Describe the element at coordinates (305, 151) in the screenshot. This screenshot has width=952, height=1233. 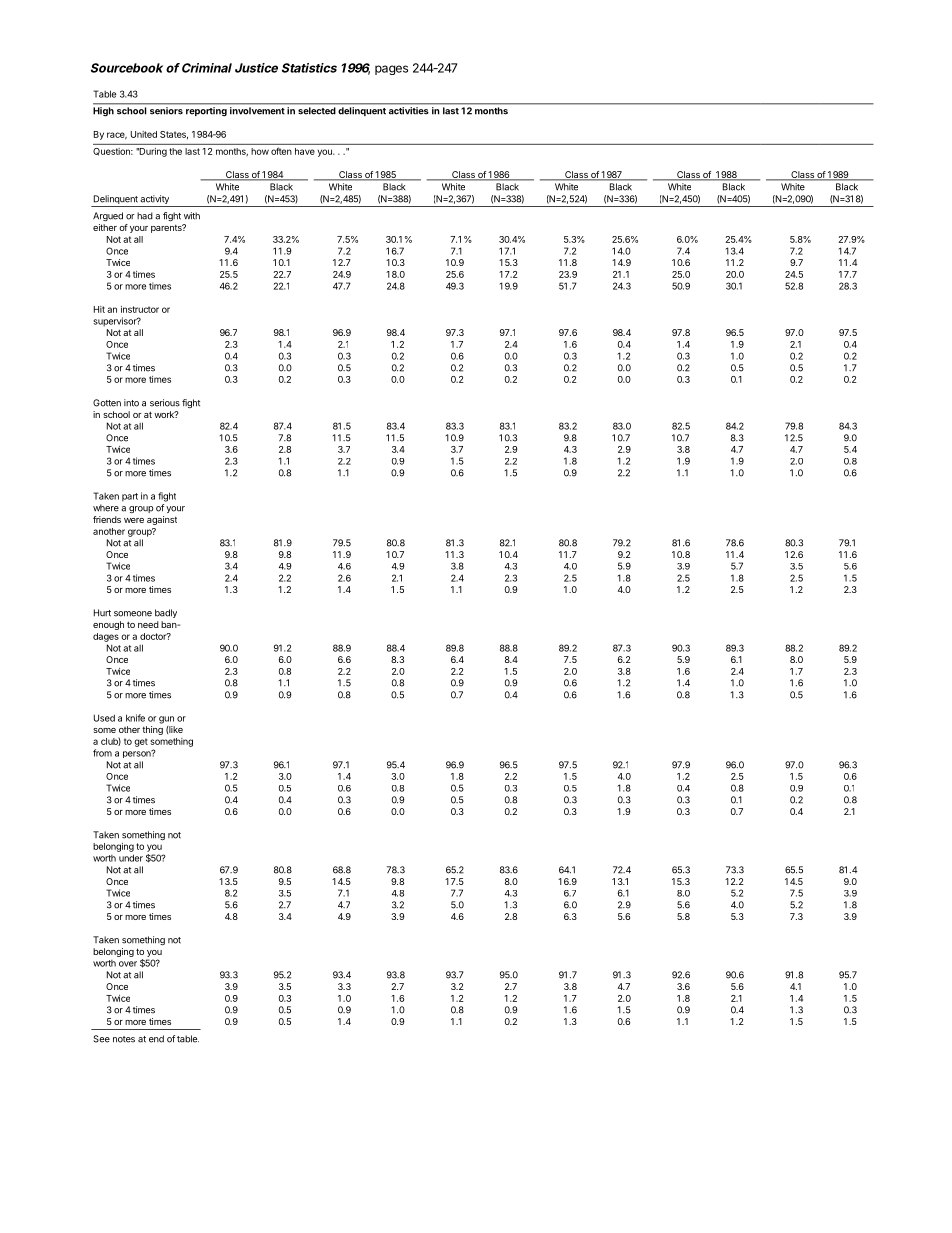
I see `have` at that location.
